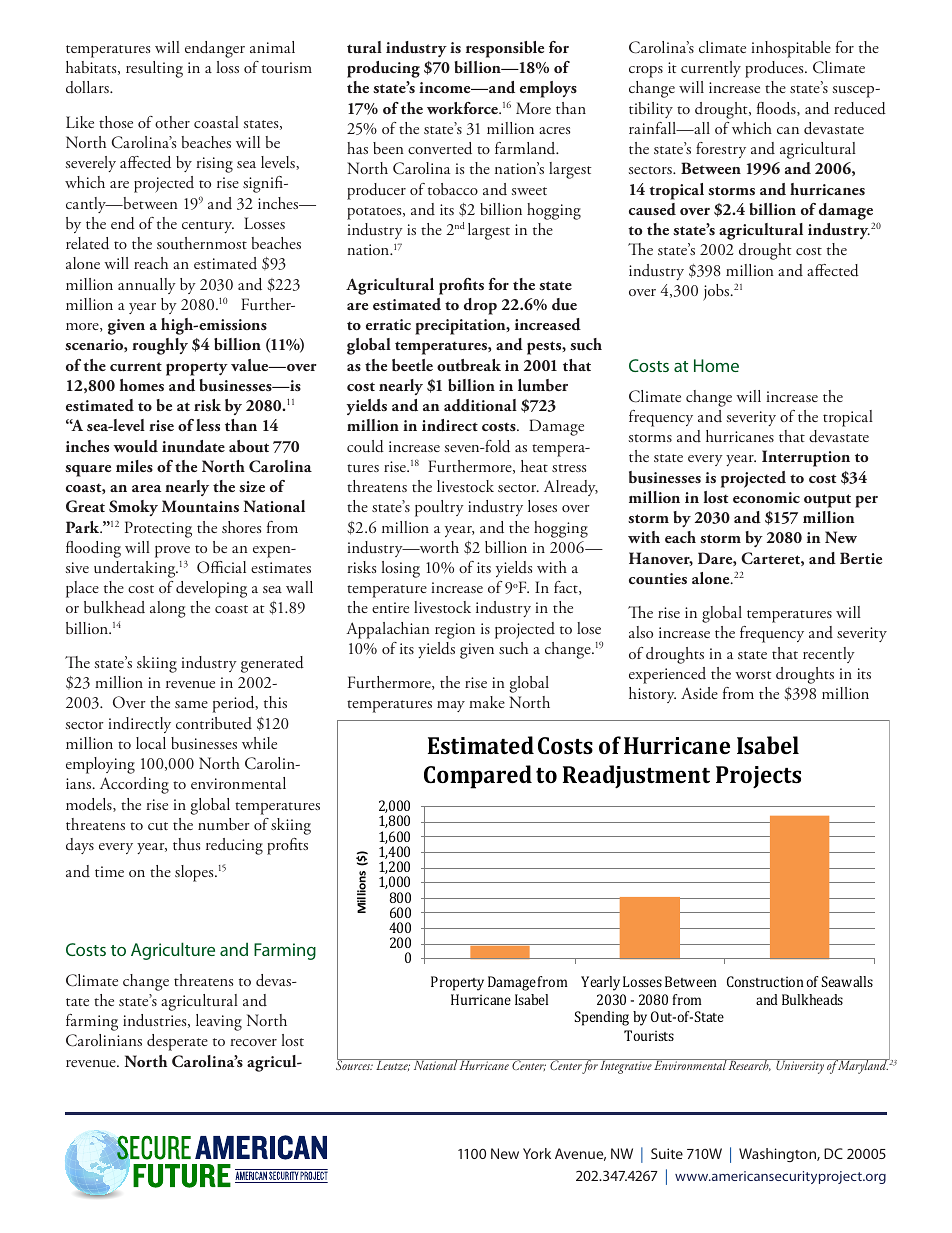 The image size is (952, 1233). Describe the element at coordinates (753, 675) in the image. I see `worst` at that location.
